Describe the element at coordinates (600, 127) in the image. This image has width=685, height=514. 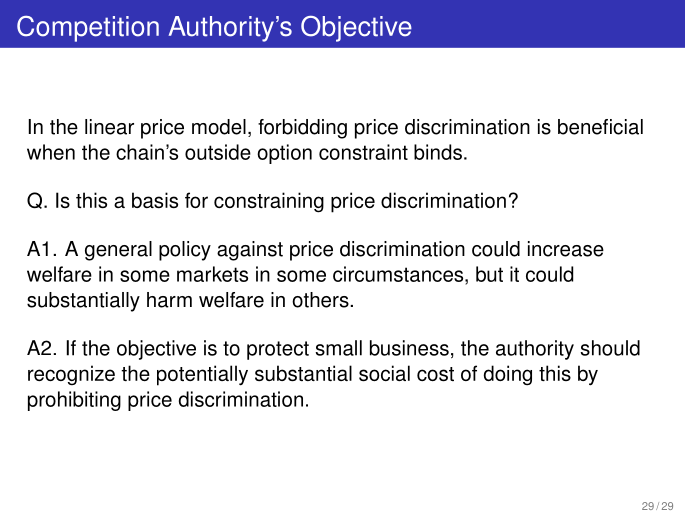
I see `beneficial` at that location.
